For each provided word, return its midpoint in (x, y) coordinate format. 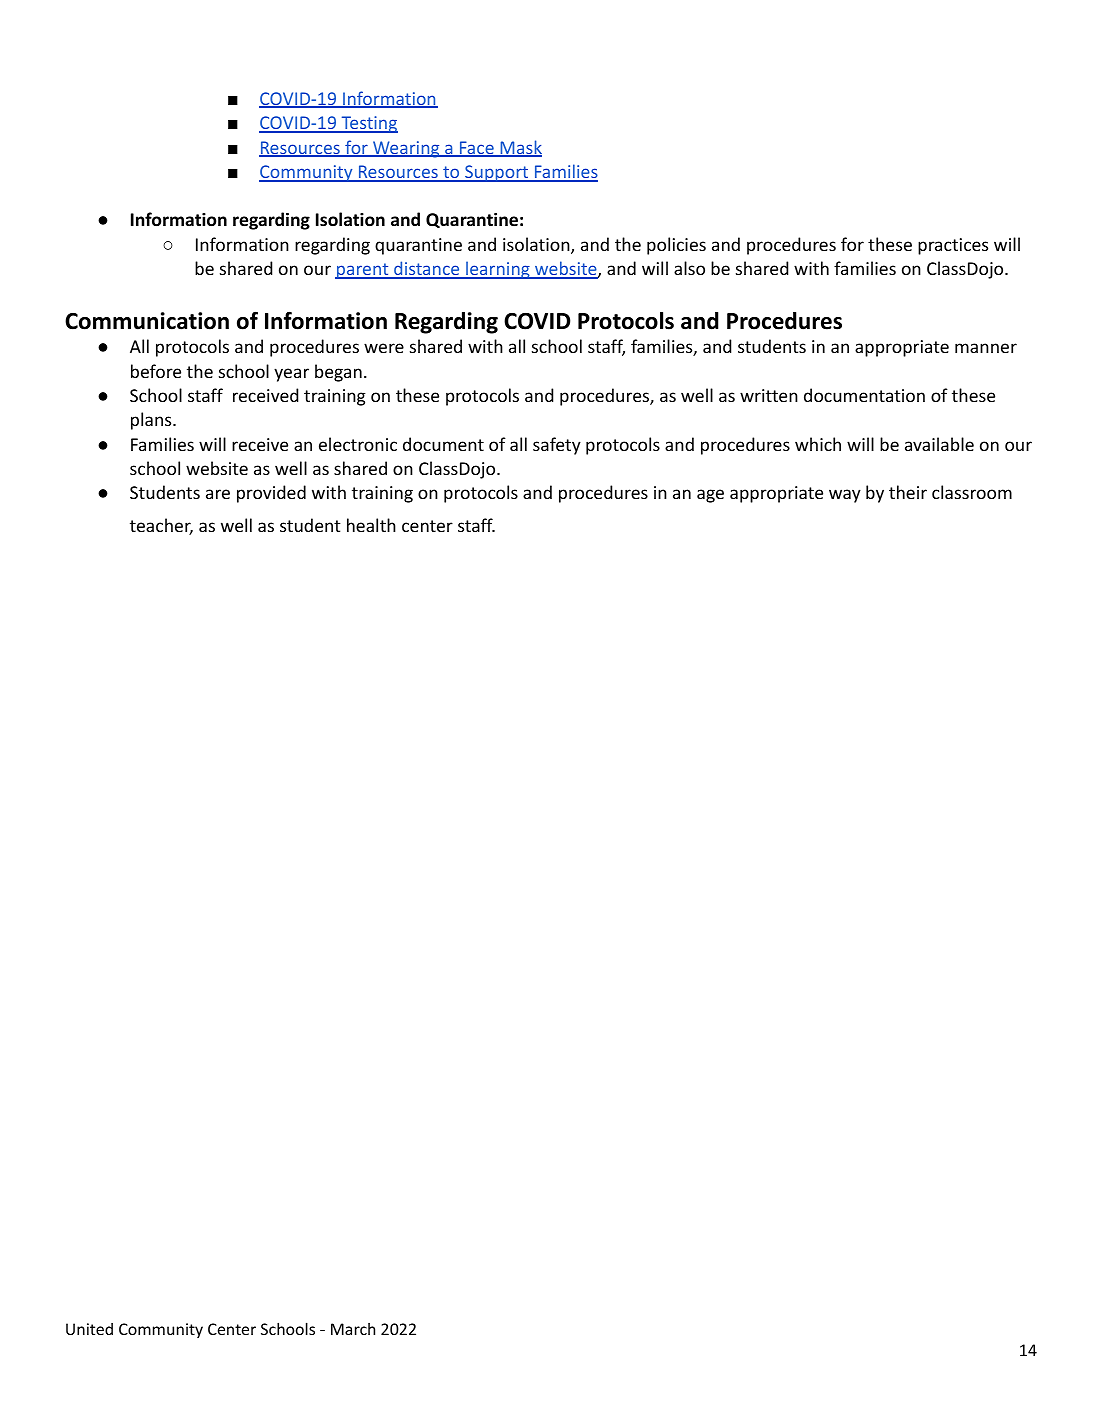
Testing (368, 124)
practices (953, 246)
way (845, 496)
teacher (161, 526)
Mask (520, 148)
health (371, 525)
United (89, 1329)
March (353, 1329)
